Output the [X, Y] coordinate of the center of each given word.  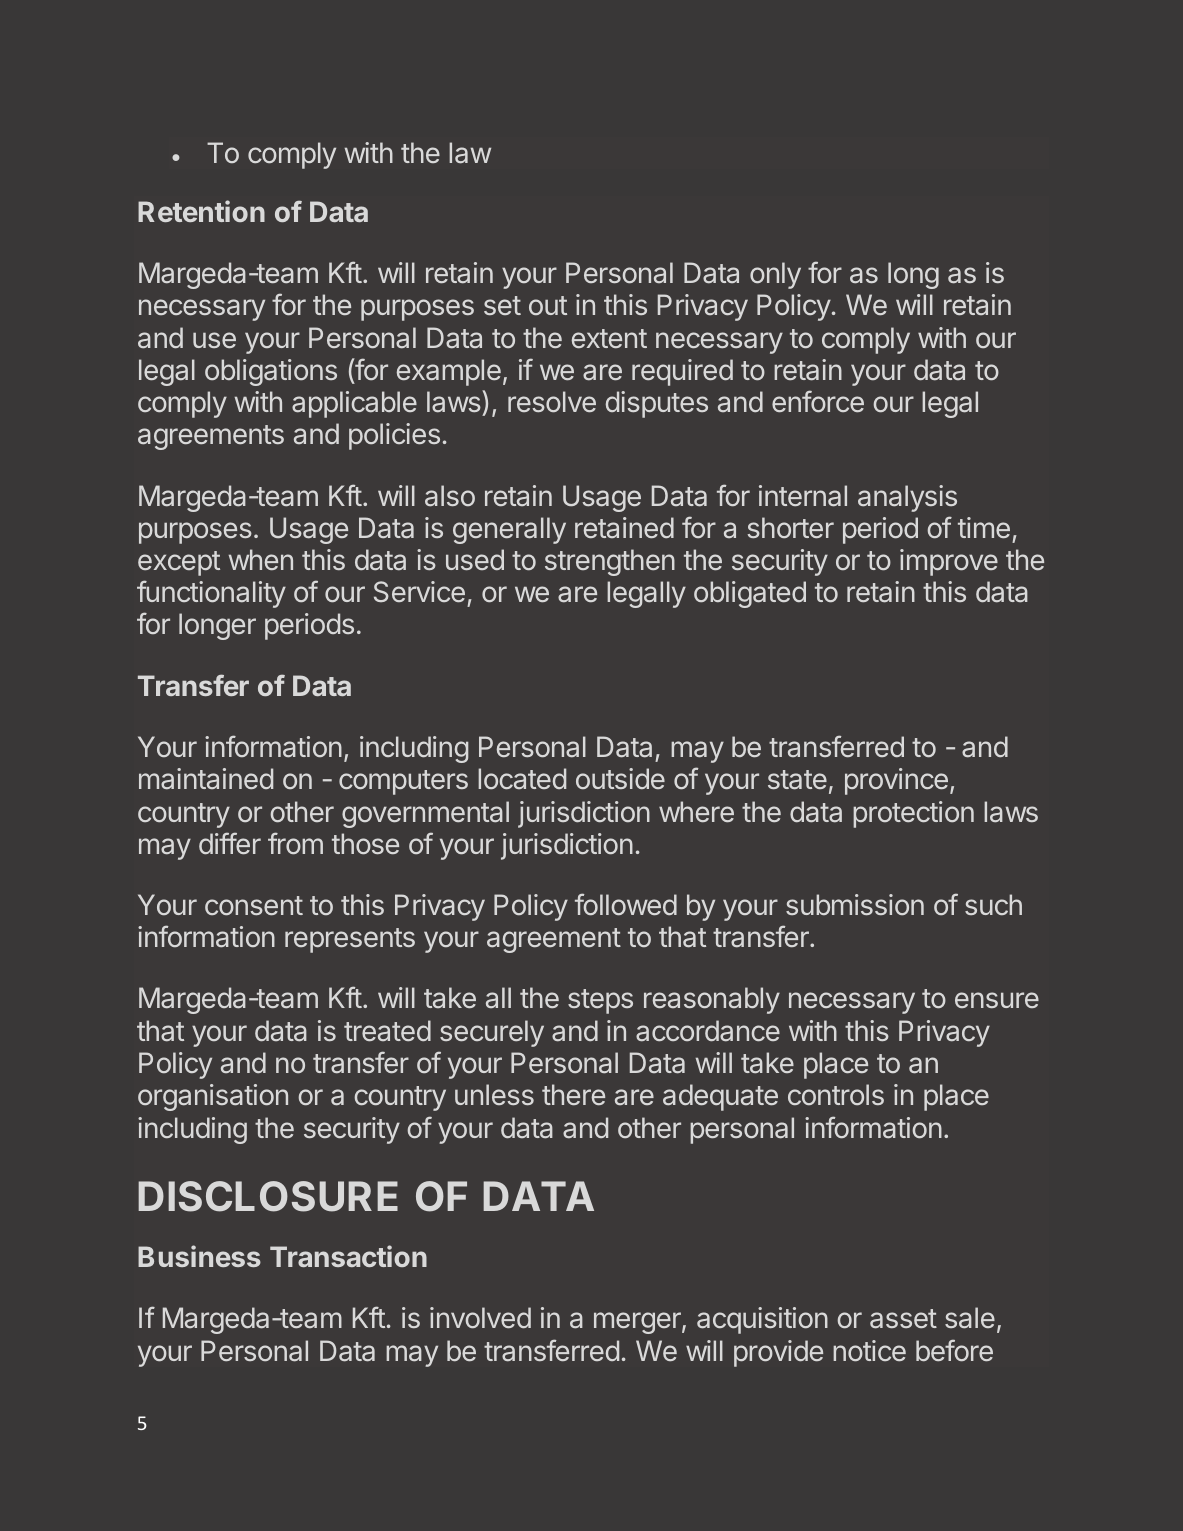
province [896, 781]
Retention [201, 211]
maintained [206, 779]
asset [903, 1319]
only [775, 275]
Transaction [348, 1256]
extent [609, 338]
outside [620, 778]
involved [480, 1317]
